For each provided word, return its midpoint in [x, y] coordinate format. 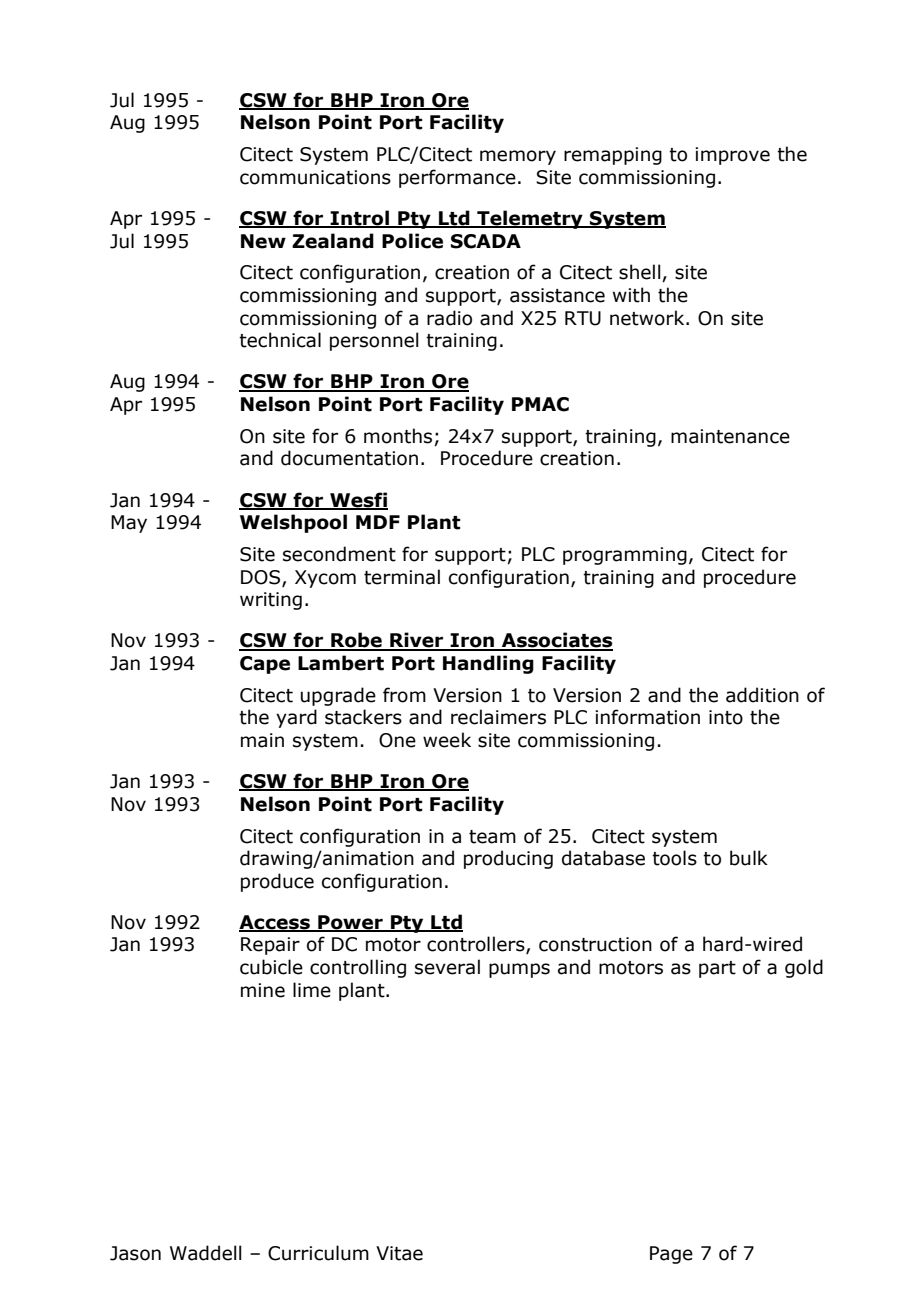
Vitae [399, 1253]
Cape [265, 665]
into [726, 717]
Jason [135, 1253]
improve [732, 156]
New [263, 241]
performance [457, 178]
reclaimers [498, 717]
